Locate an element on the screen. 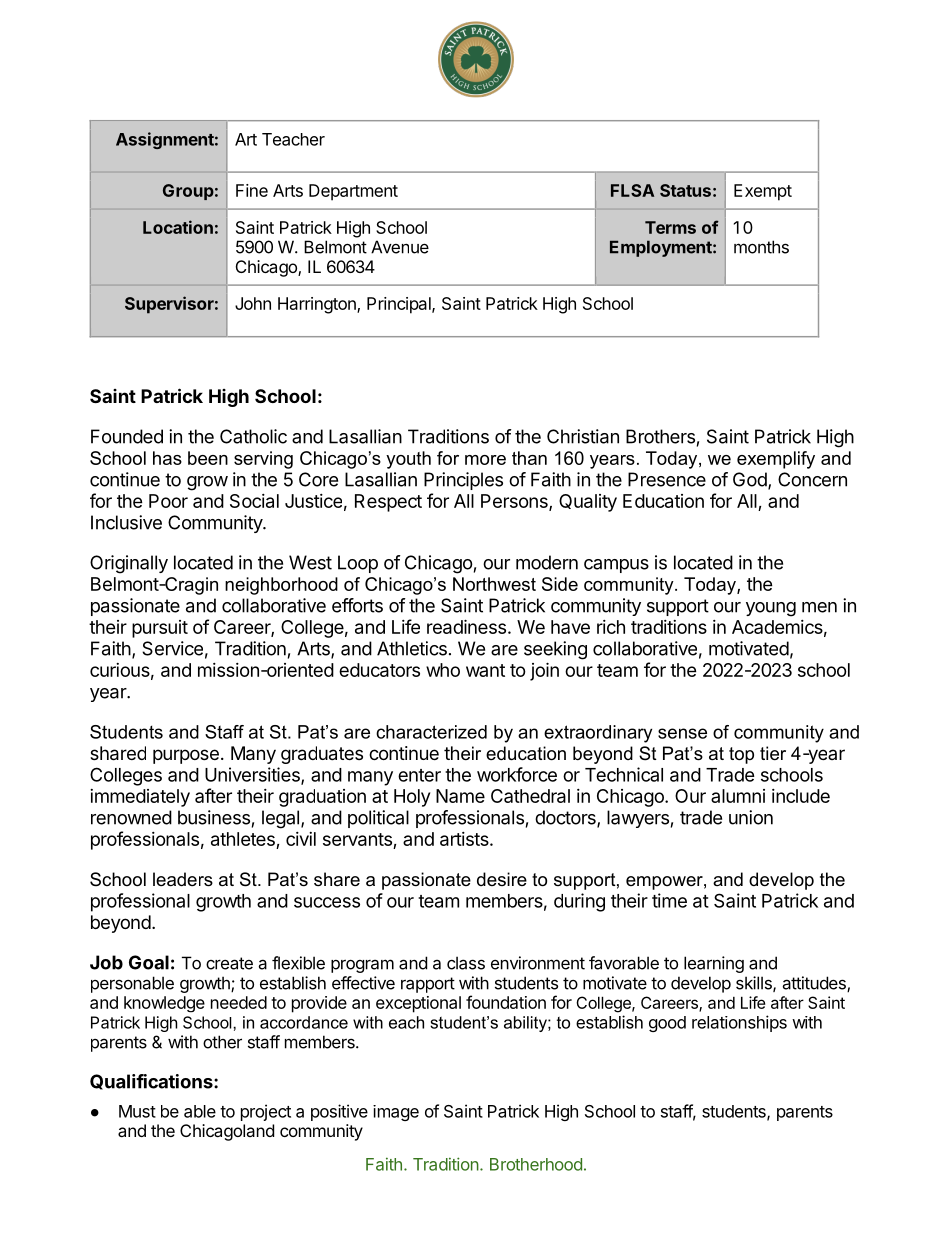  Location is located at coordinates (178, 227).
